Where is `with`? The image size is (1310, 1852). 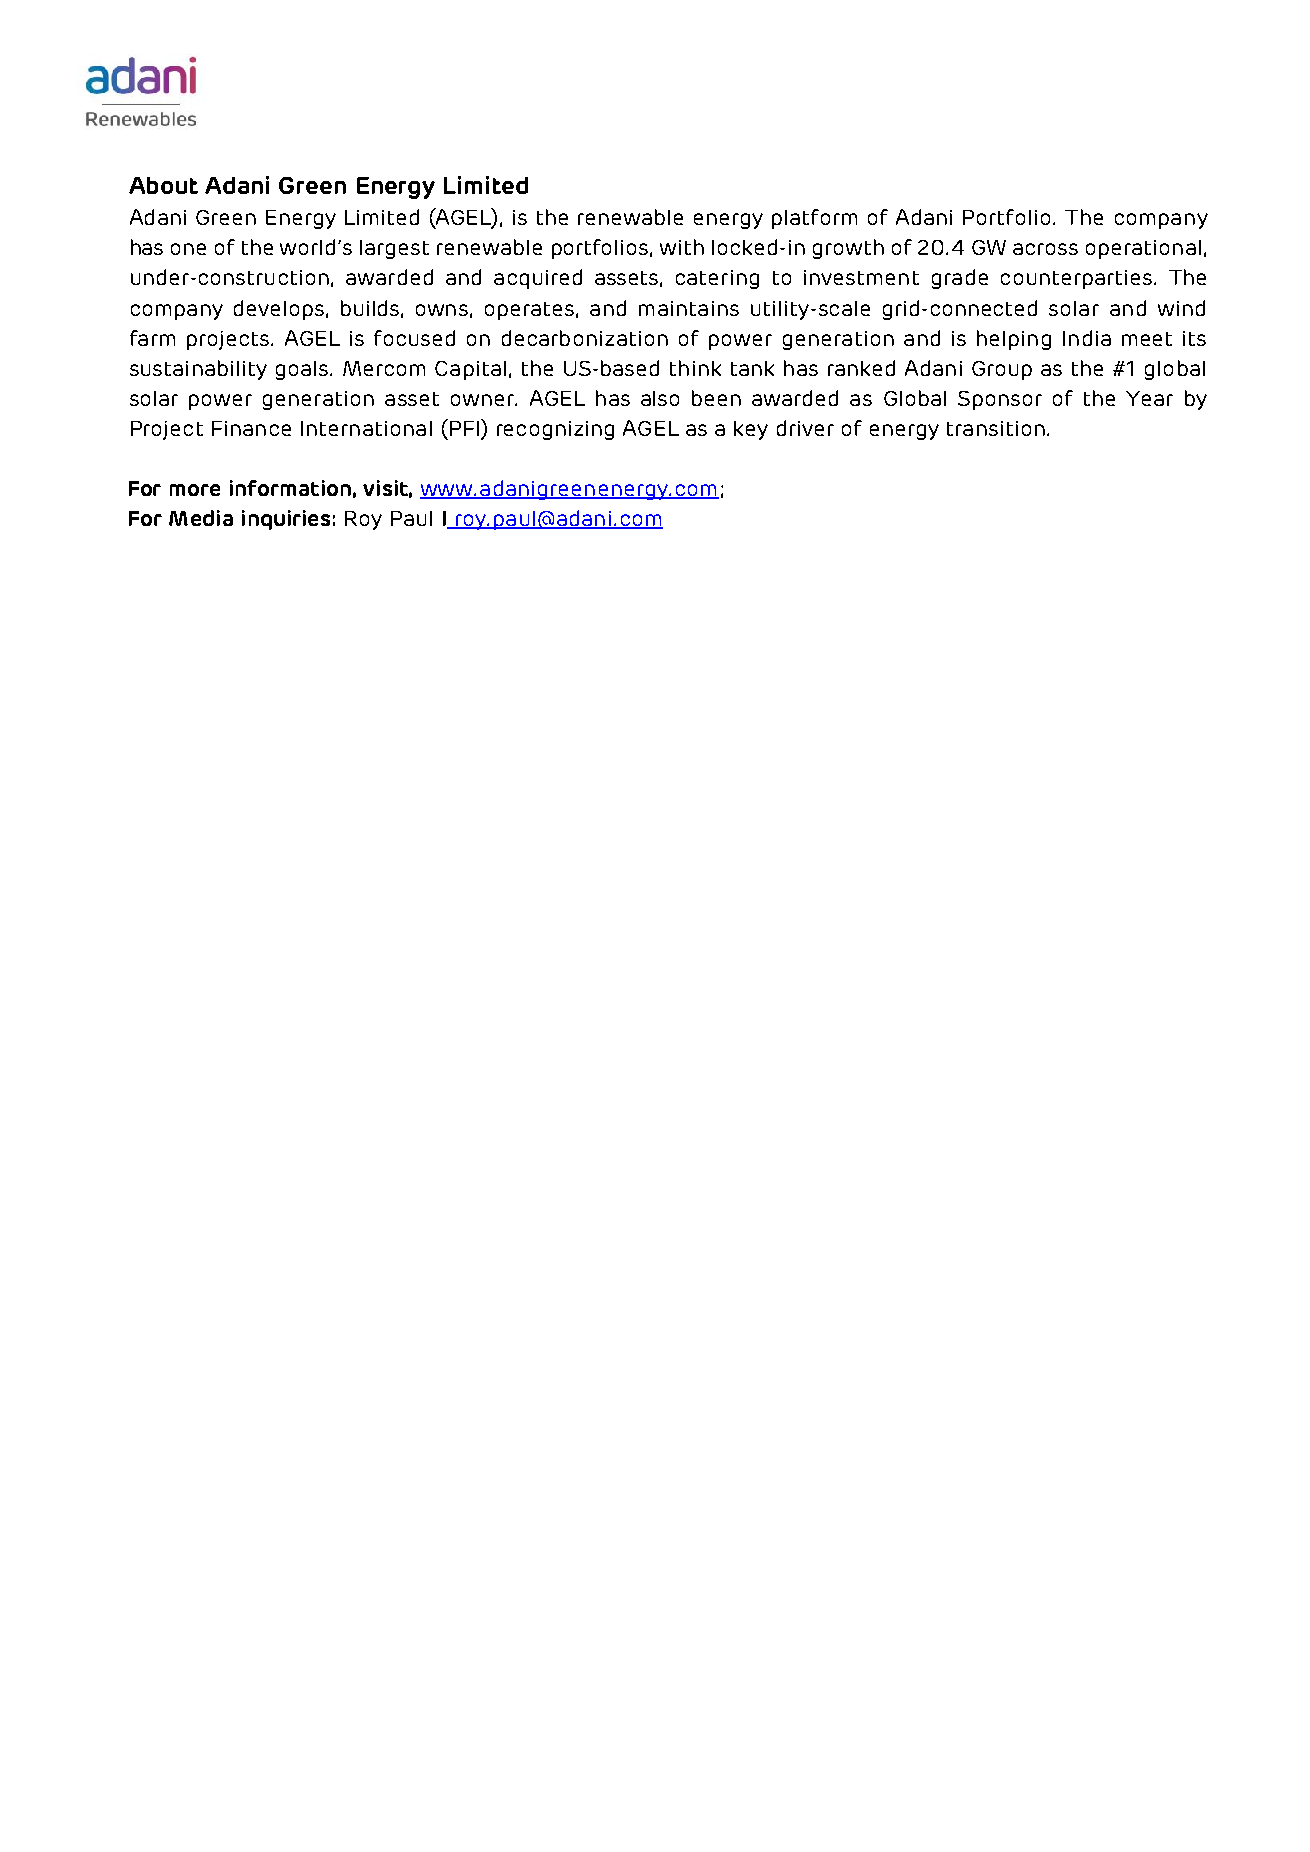
with is located at coordinates (682, 247).
